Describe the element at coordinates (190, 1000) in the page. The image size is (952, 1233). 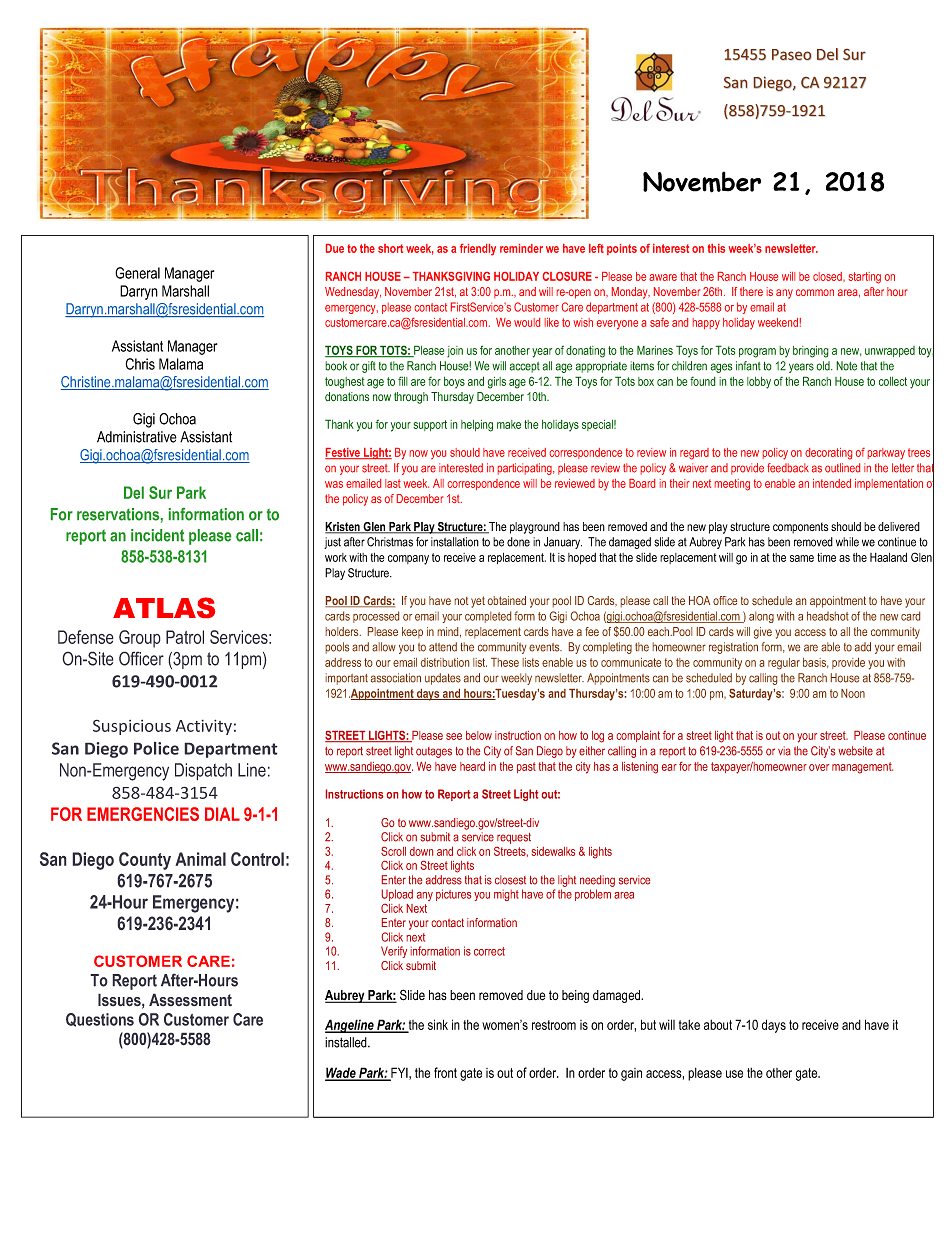
I see `Assessment` at that location.
